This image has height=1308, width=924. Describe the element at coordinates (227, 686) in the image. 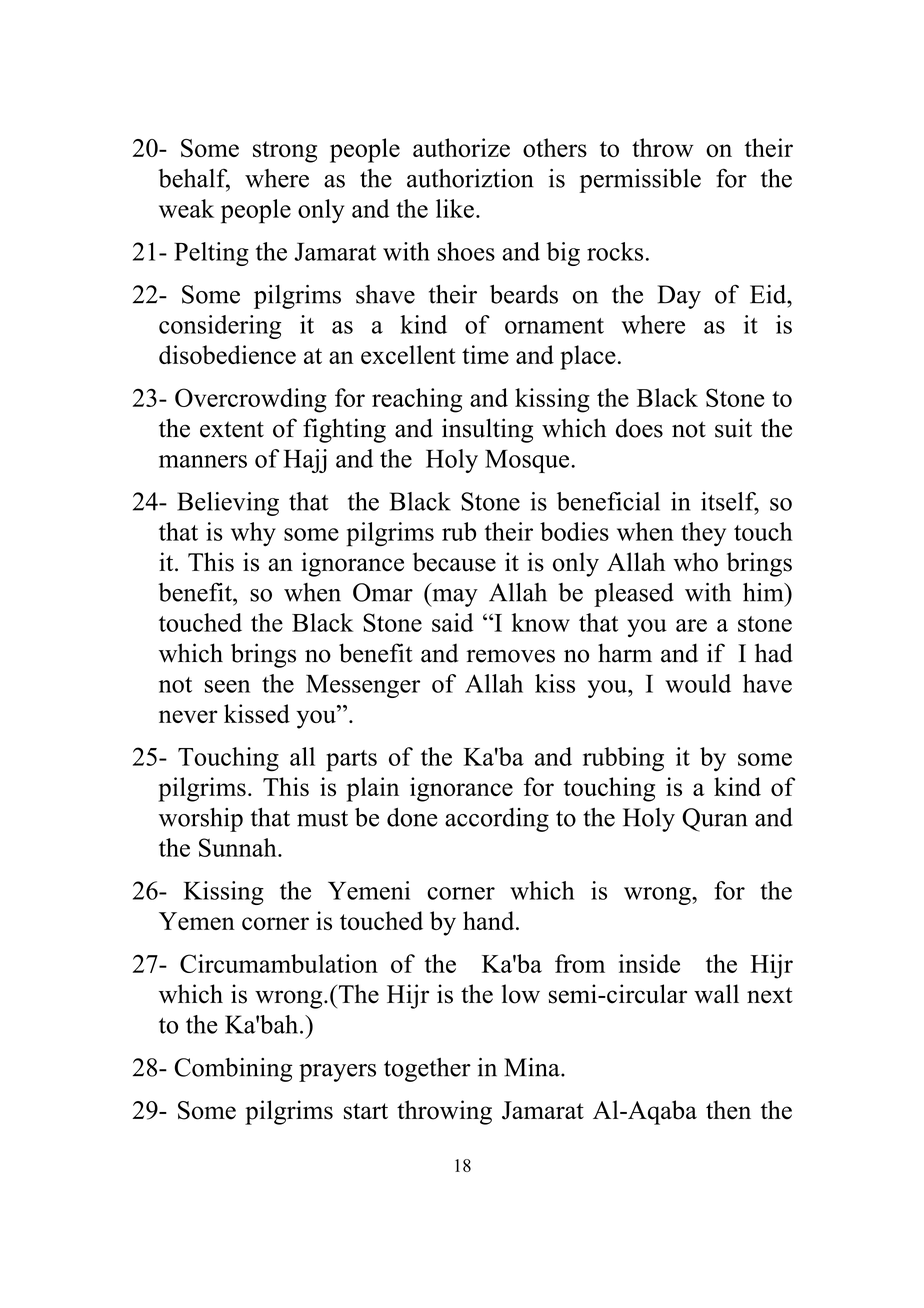

I see `seen` at that location.
